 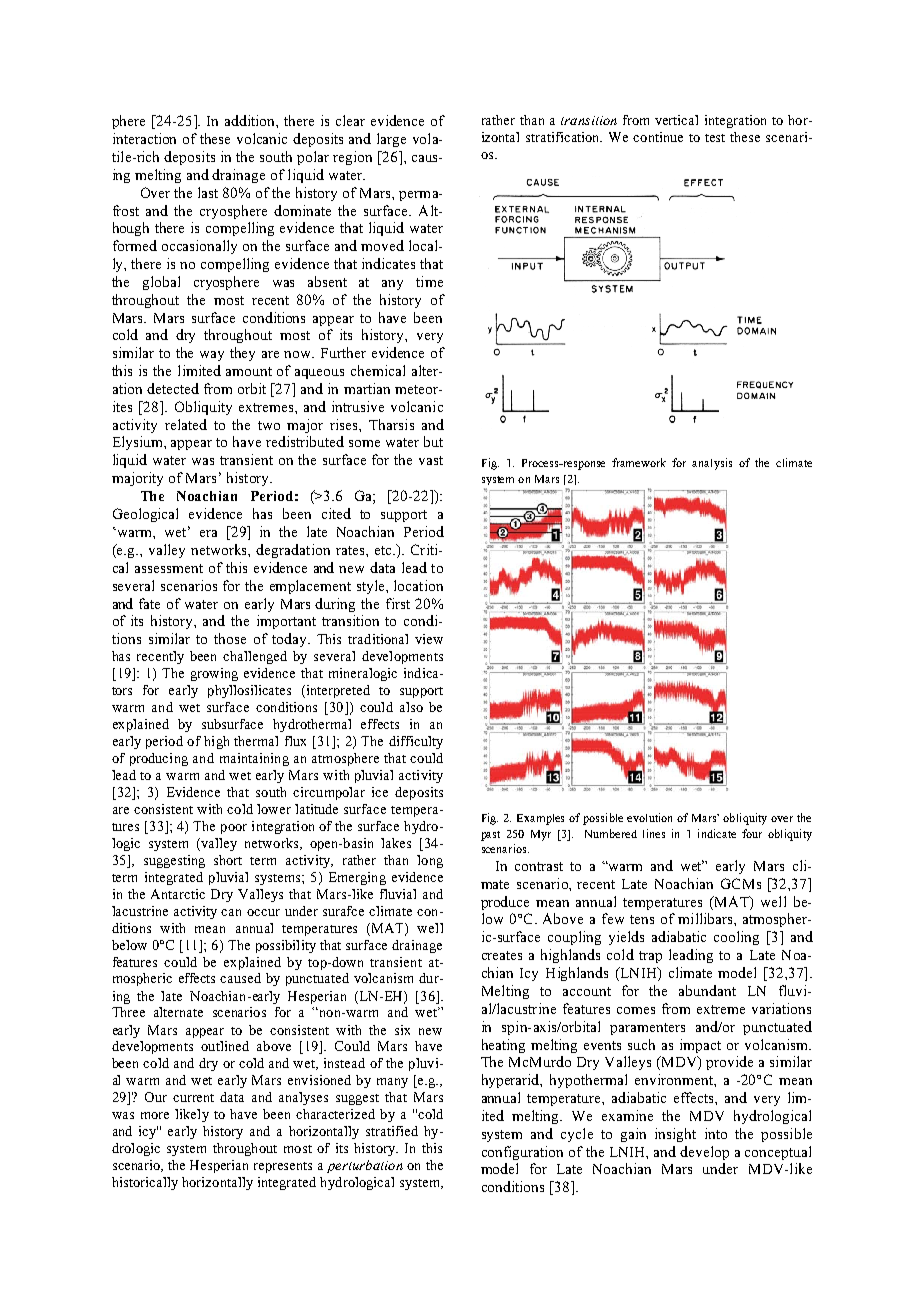 What do you see at coordinates (193, 1098) in the document?
I see `current` at bounding box center [193, 1098].
